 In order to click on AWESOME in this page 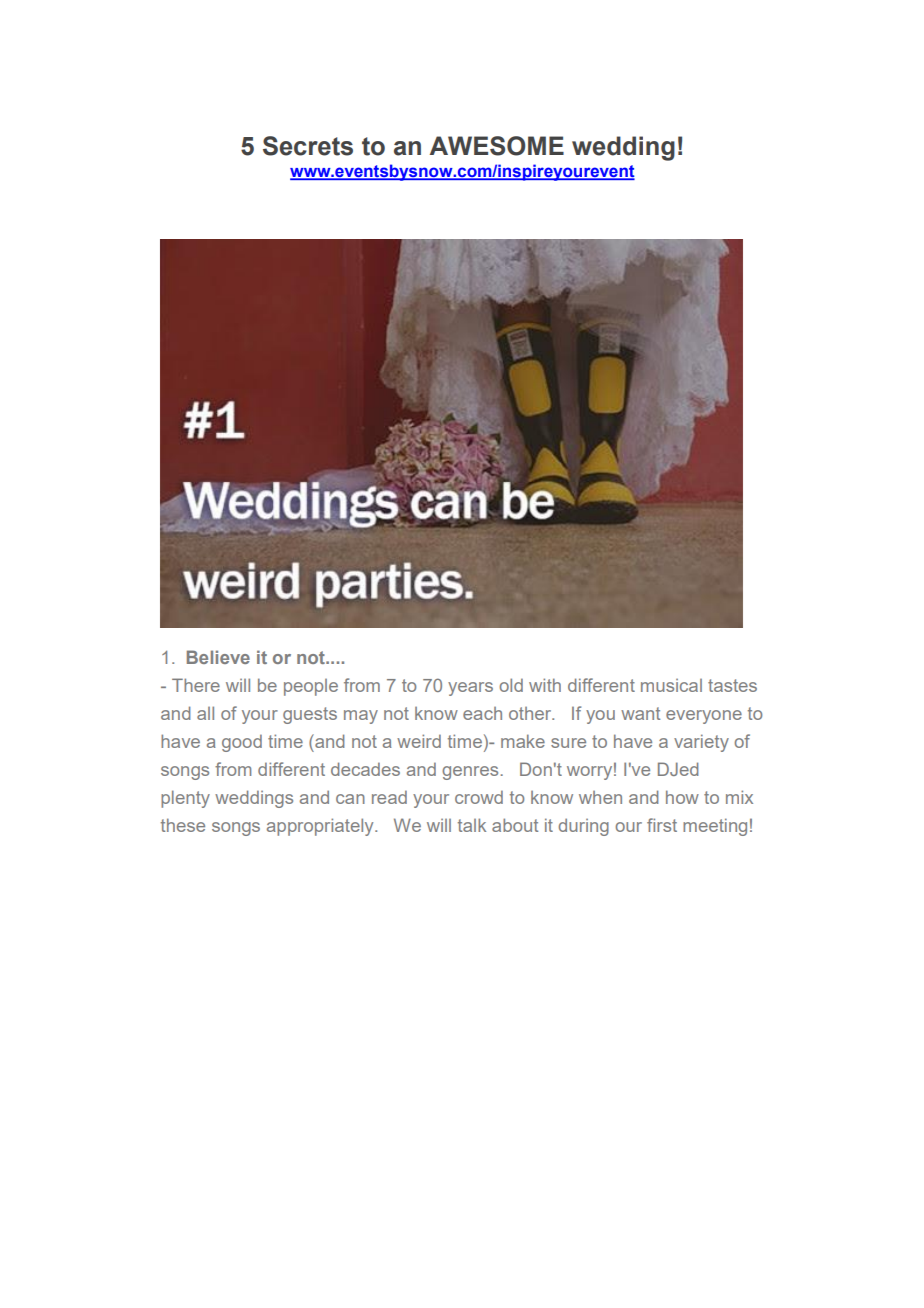, I will do `click(497, 146)`.
